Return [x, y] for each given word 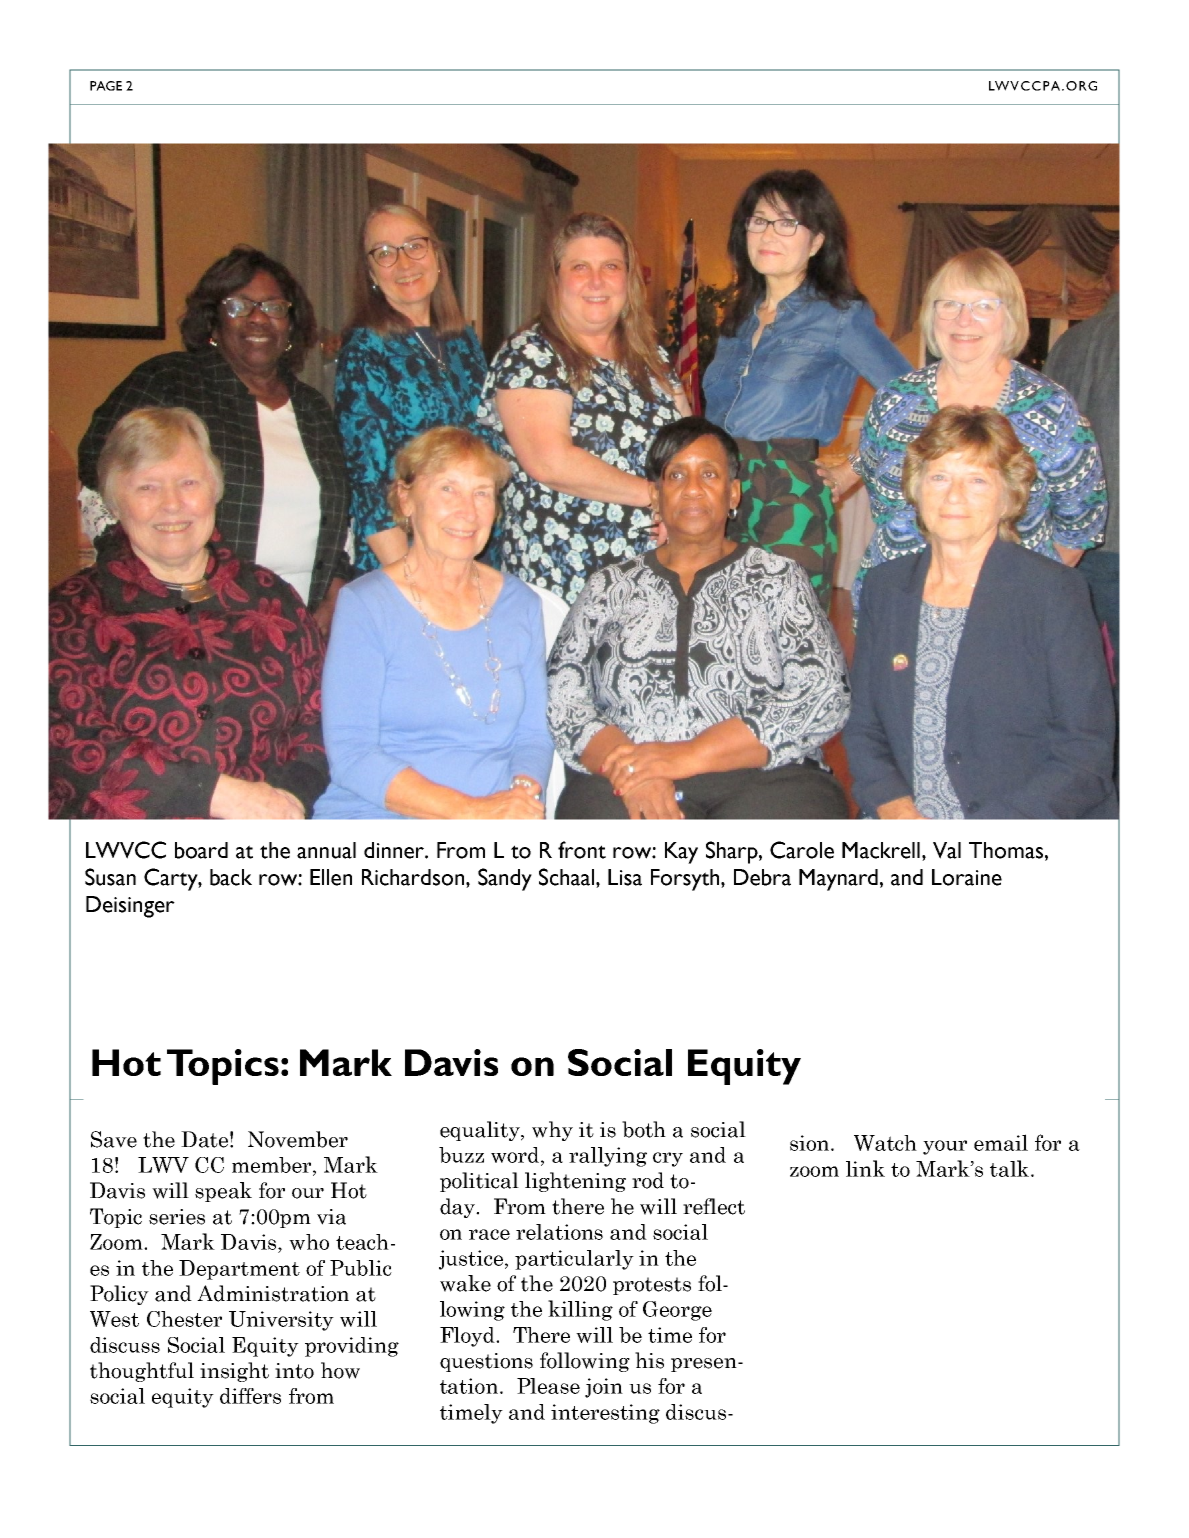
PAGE [106, 86]
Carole [802, 850]
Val [947, 850]
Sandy [505, 879]
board [201, 850]
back [231, 877]
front [582, 850]
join [604, 1388]
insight [234, 1372]
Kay [681, 853]
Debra [762, 877]
